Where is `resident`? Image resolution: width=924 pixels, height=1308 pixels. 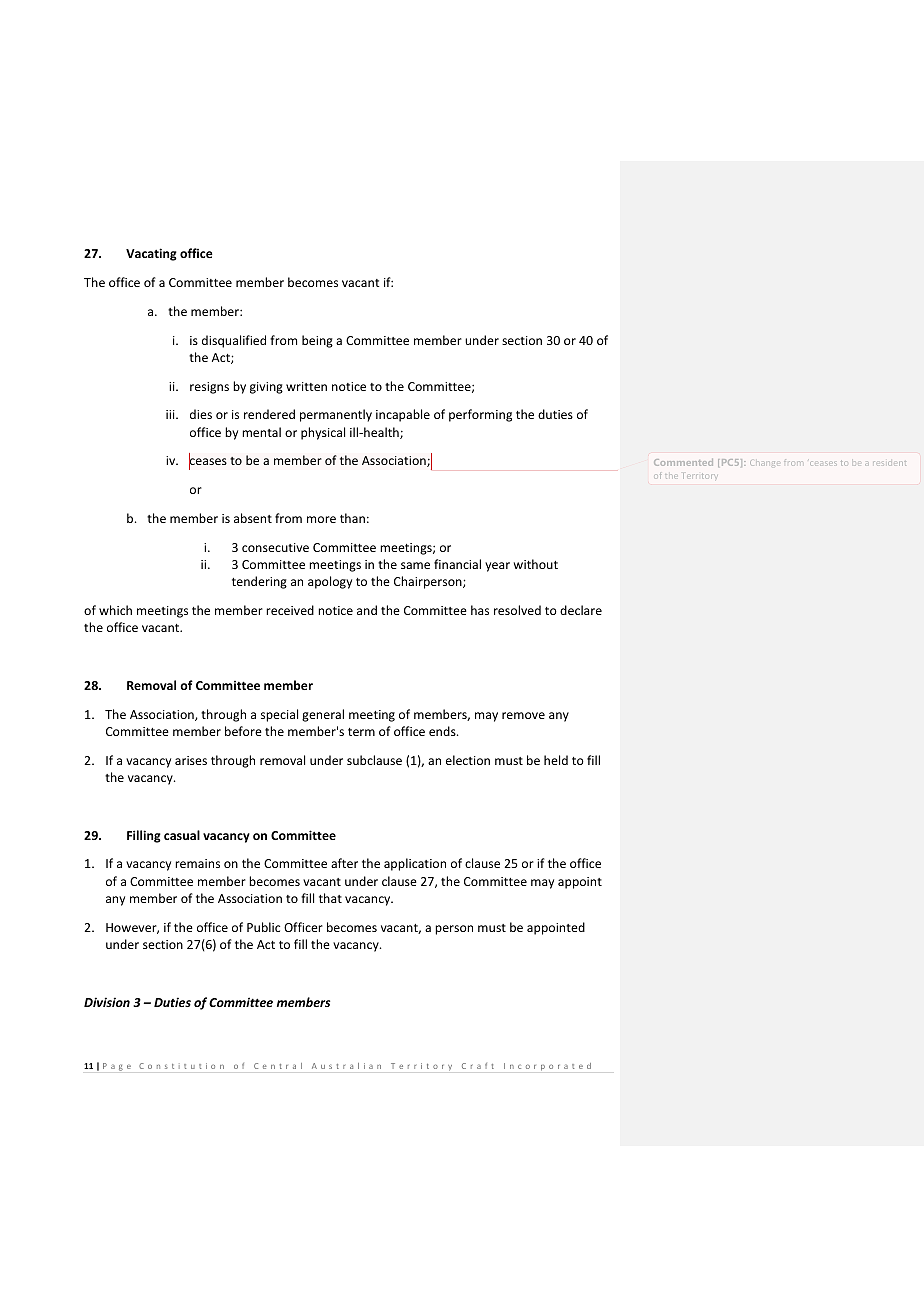 resident is located at coordinates (889, 463).
